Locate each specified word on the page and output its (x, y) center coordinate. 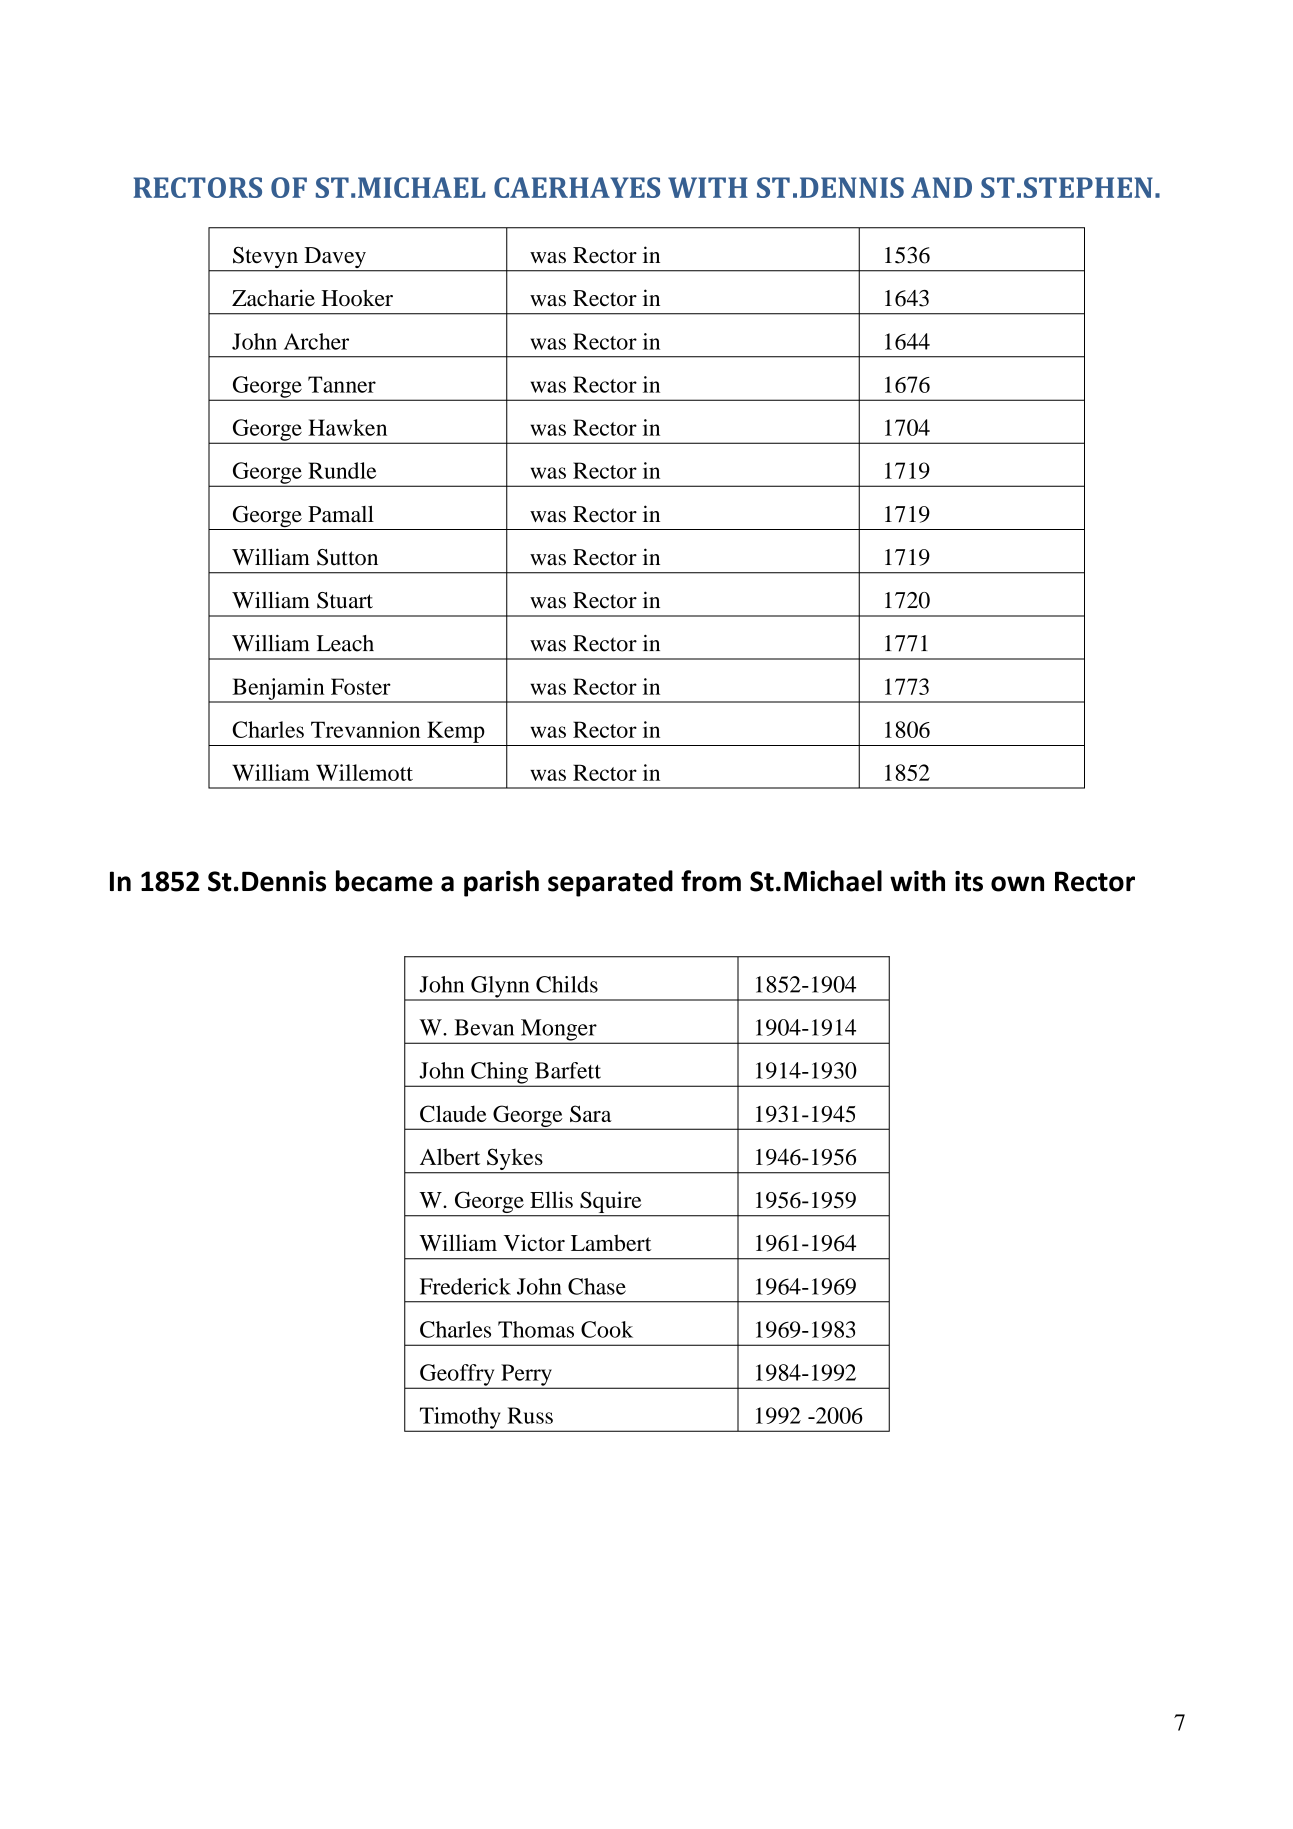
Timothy (460, 1419)
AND (941, 187)
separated (610, 883)
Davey (335, 259)
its (969, 881)
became (384, 881)
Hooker (357, 298)
